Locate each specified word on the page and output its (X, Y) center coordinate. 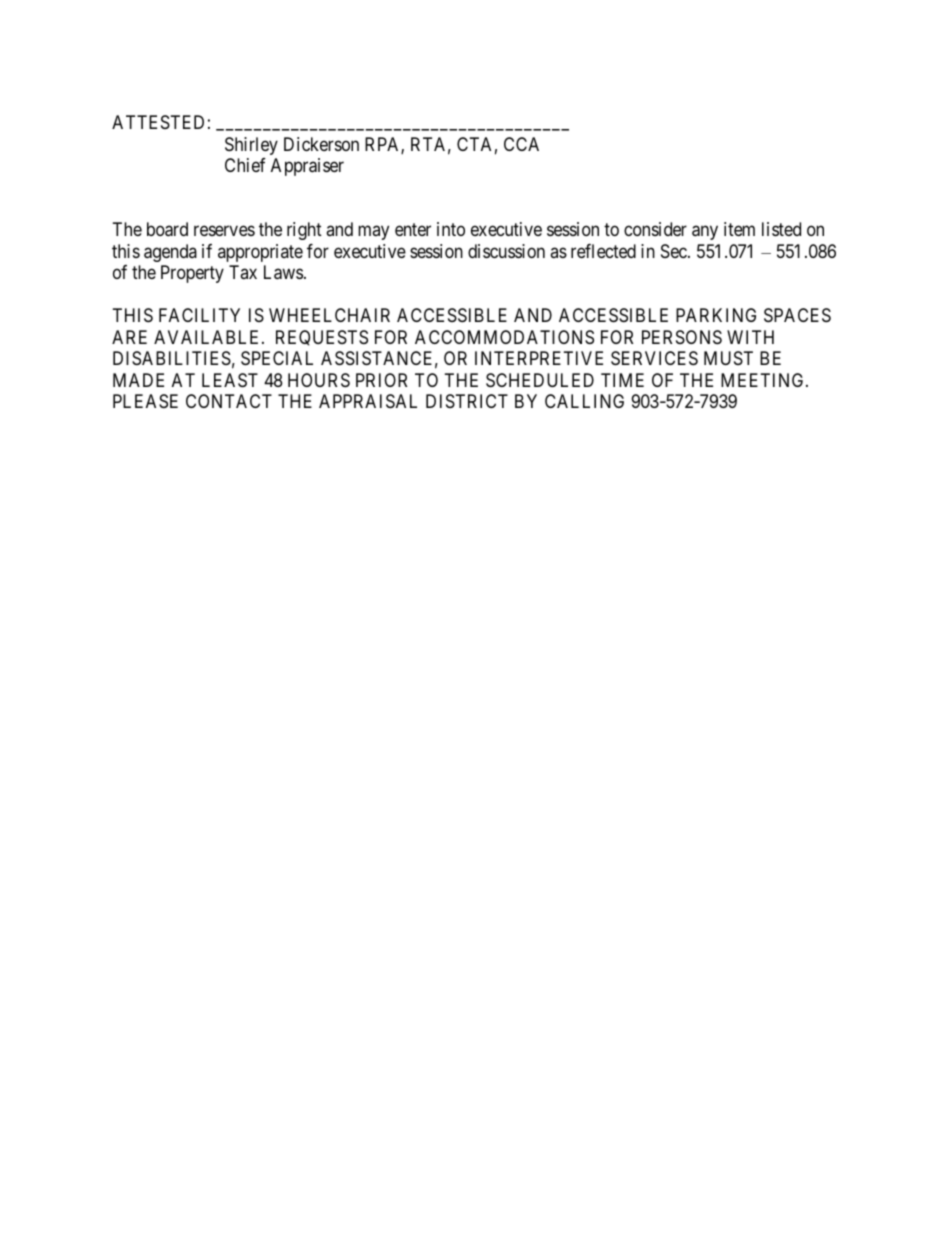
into (451, 229)
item (739, 229)
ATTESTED (158, 122)
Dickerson (321, 144)
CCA (521, 144)
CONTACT (229, 401)
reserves (224, 231)
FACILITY (199, 315)
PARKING (716, 315)
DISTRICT (467, 401)
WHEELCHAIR (329, 315)
